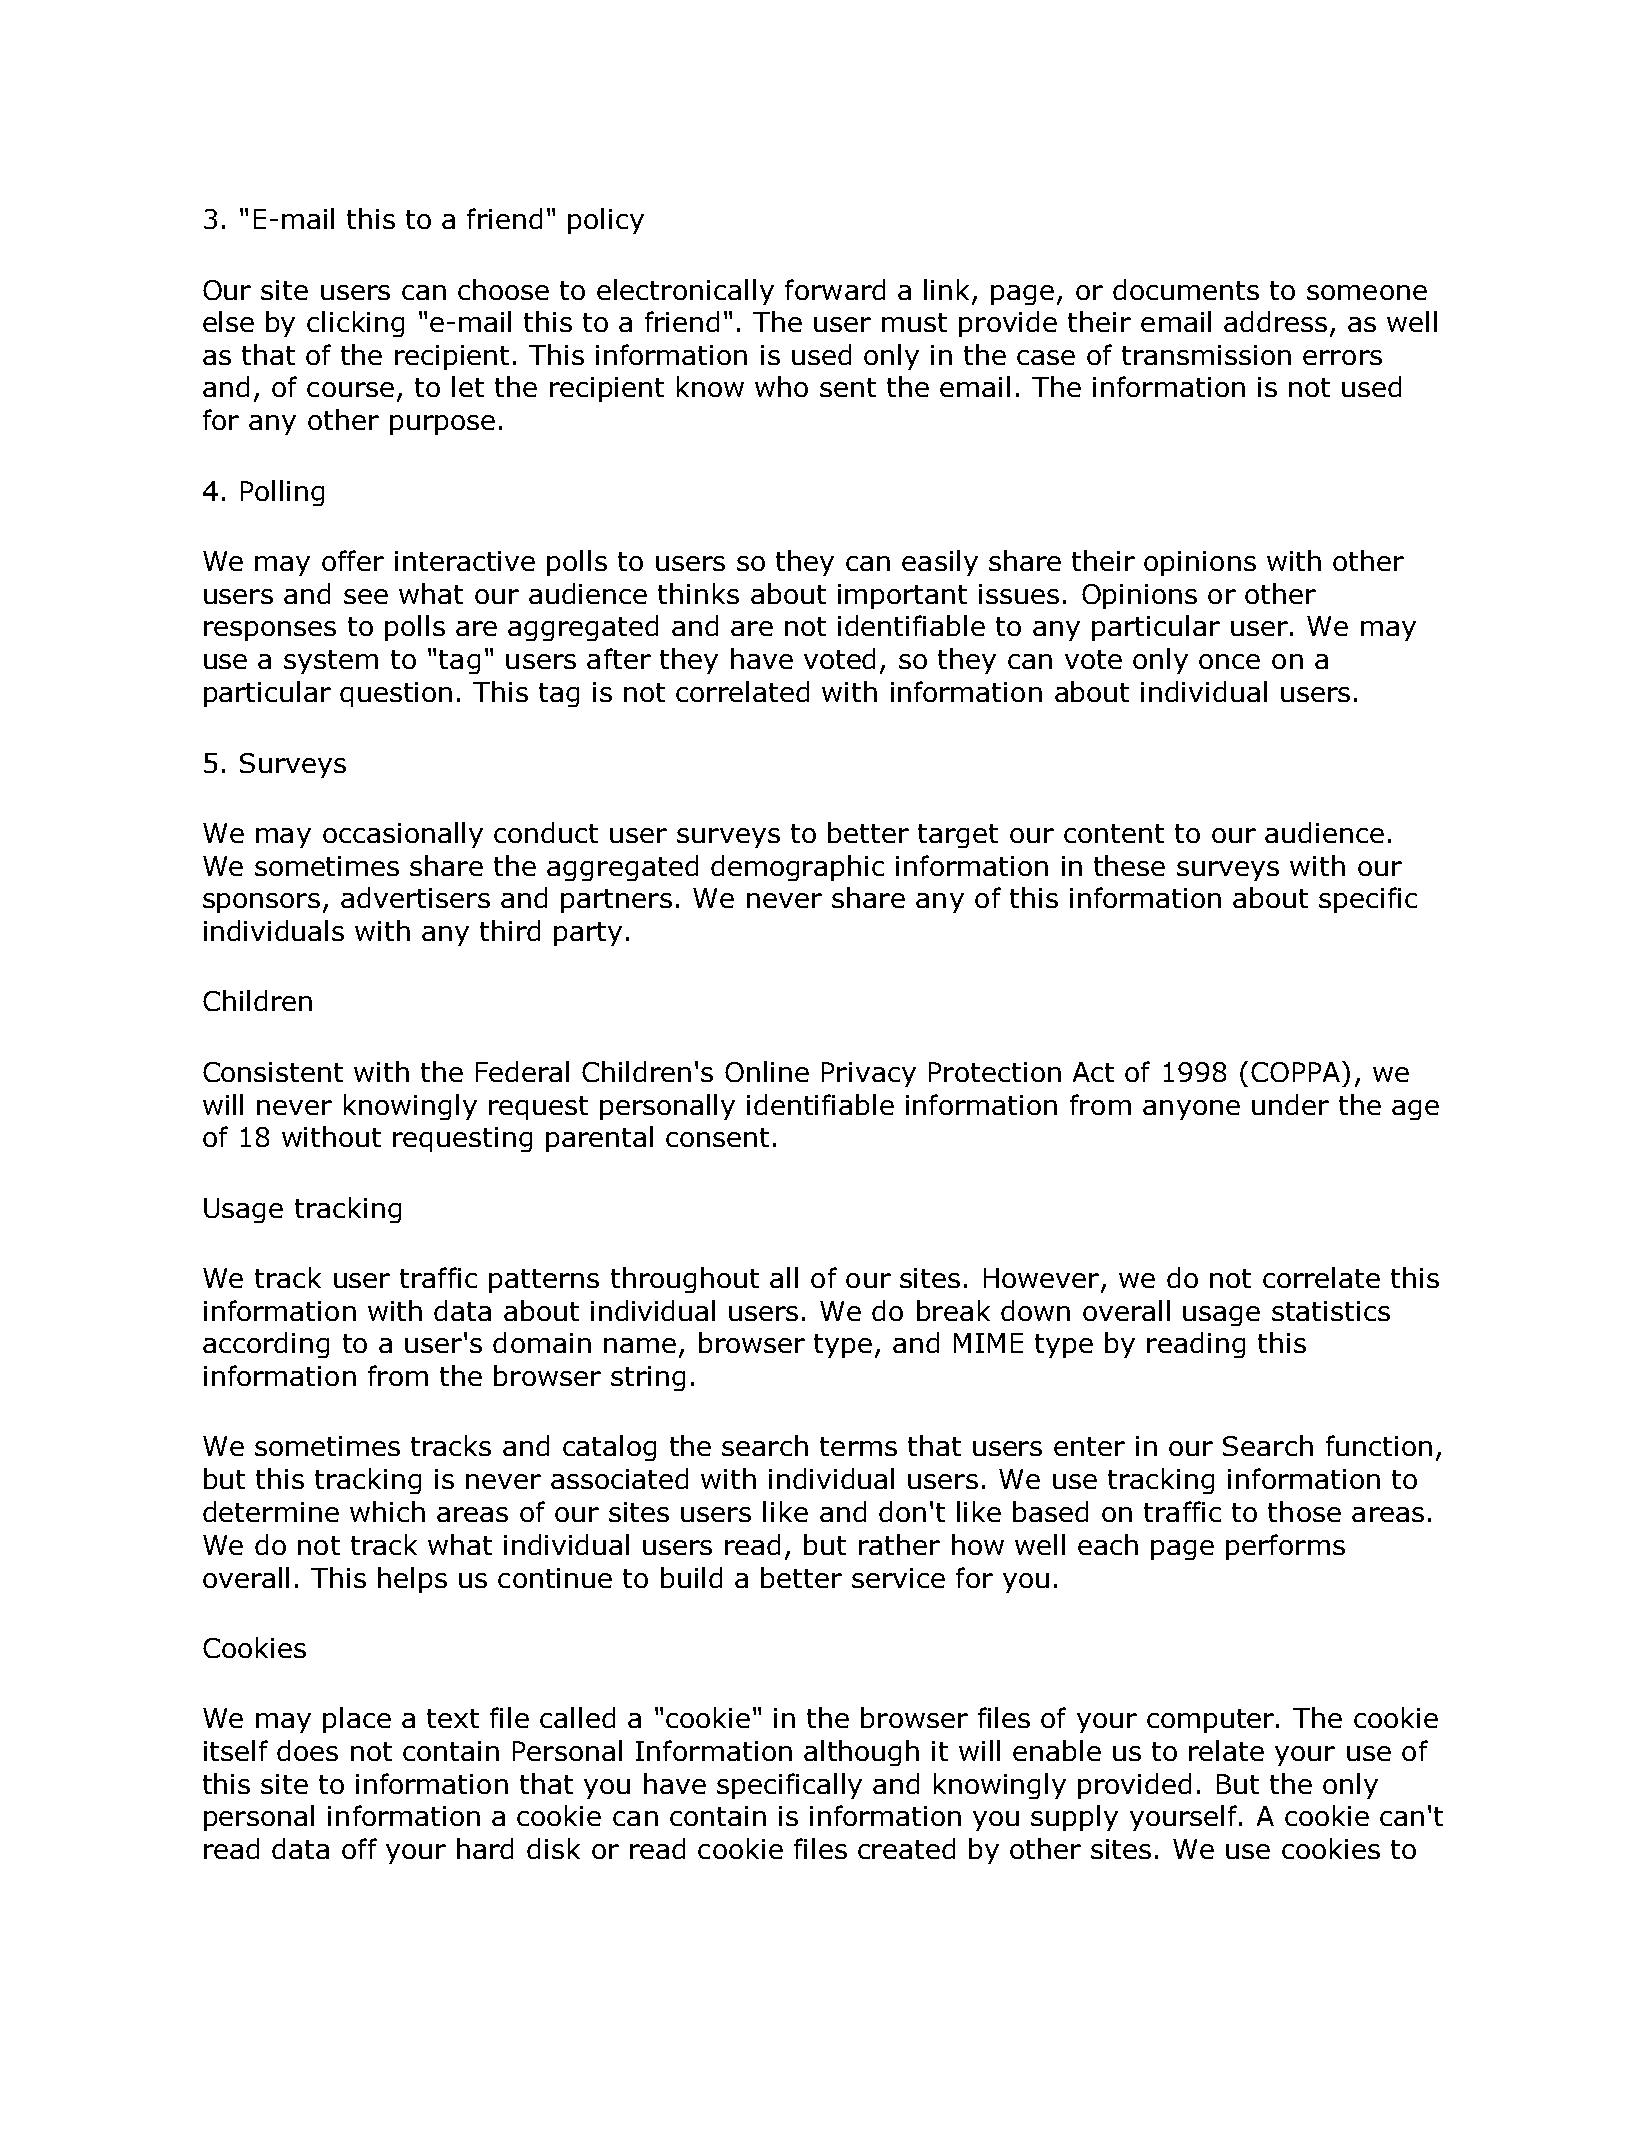  Describe the element at coordinates (355, 324) in the document. I see `clicking` at that location.
